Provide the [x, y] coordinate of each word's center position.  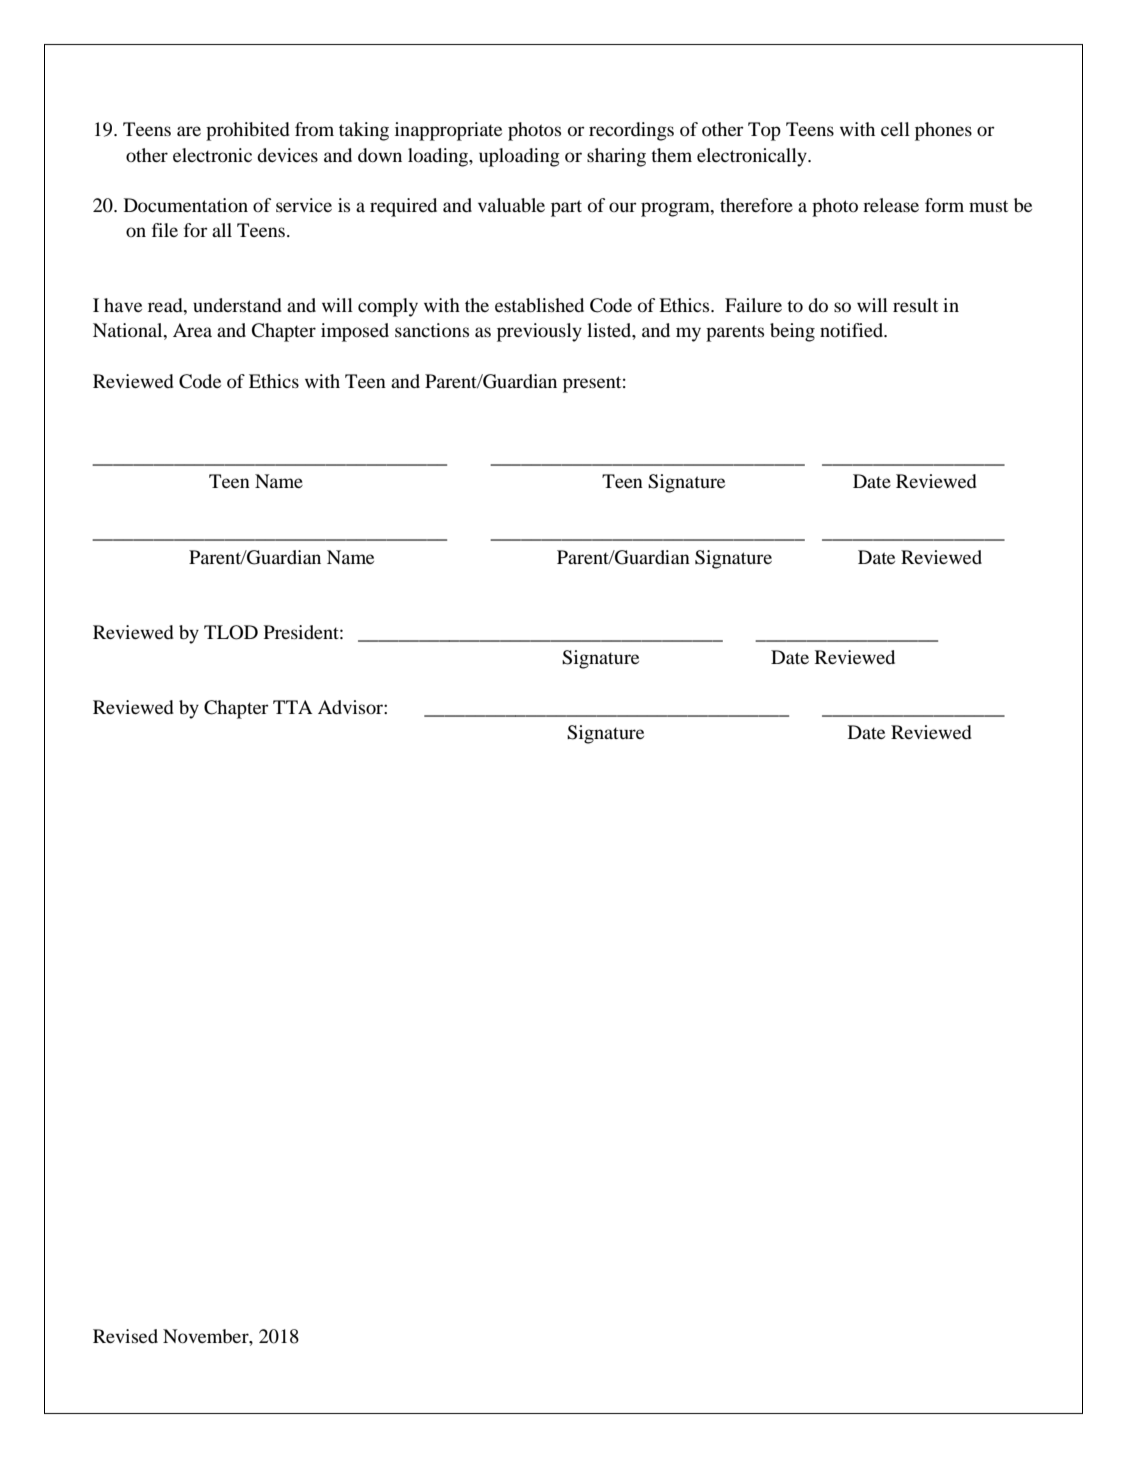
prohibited [248, 131]
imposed [355, 332]
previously [539, 332]
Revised [125, 1336]
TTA [293, 707]
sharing [616, 157]
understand [237, 305]
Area [192, 330]
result [915, 305]
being [792, 332]
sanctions [432, 330]
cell [895, 129]
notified [853, 330]
